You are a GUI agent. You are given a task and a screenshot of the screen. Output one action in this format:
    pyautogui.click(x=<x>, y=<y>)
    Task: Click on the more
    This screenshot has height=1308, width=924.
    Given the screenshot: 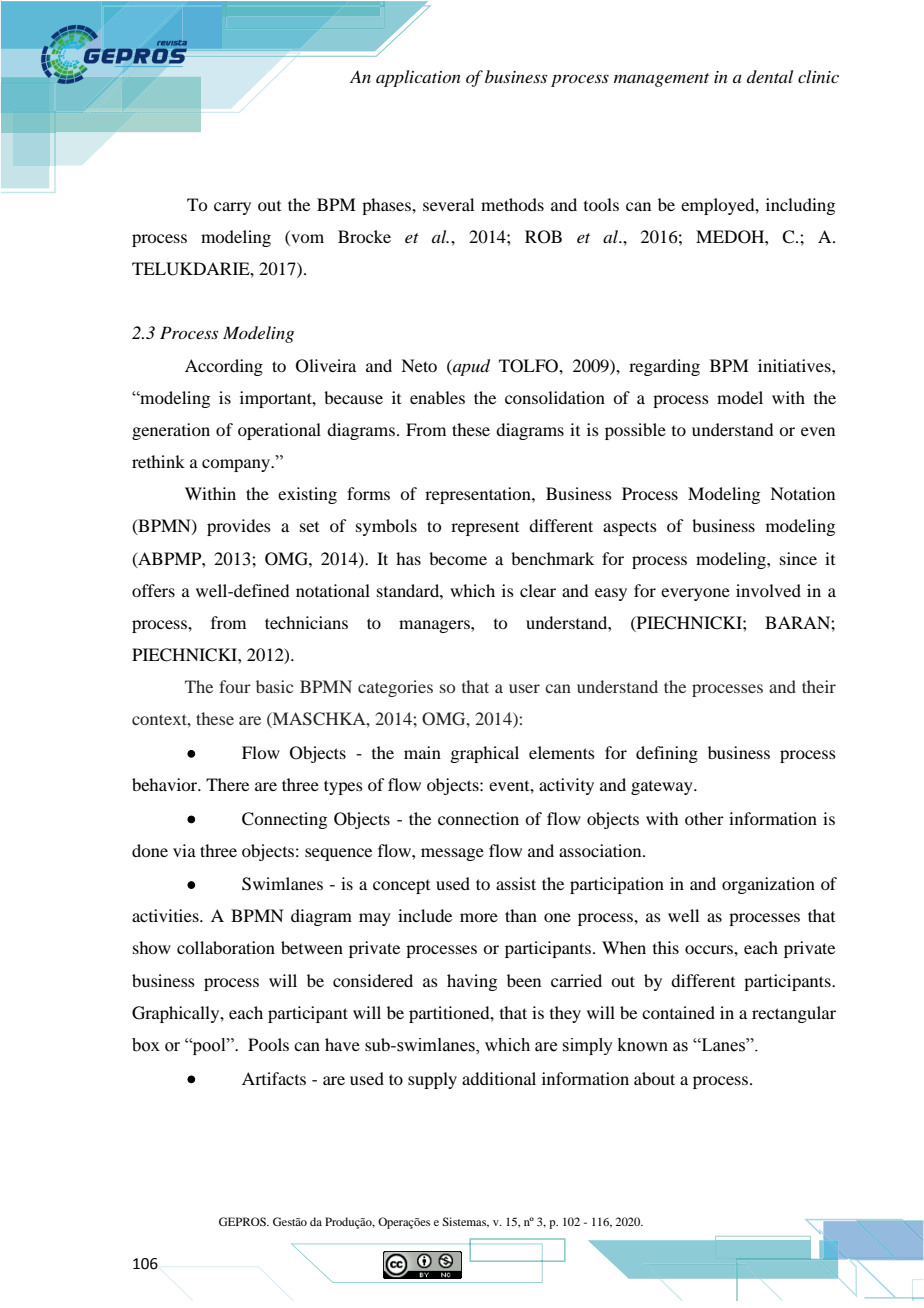 What is the action you would take?
    pyautogui.click(x=479, y=917)
